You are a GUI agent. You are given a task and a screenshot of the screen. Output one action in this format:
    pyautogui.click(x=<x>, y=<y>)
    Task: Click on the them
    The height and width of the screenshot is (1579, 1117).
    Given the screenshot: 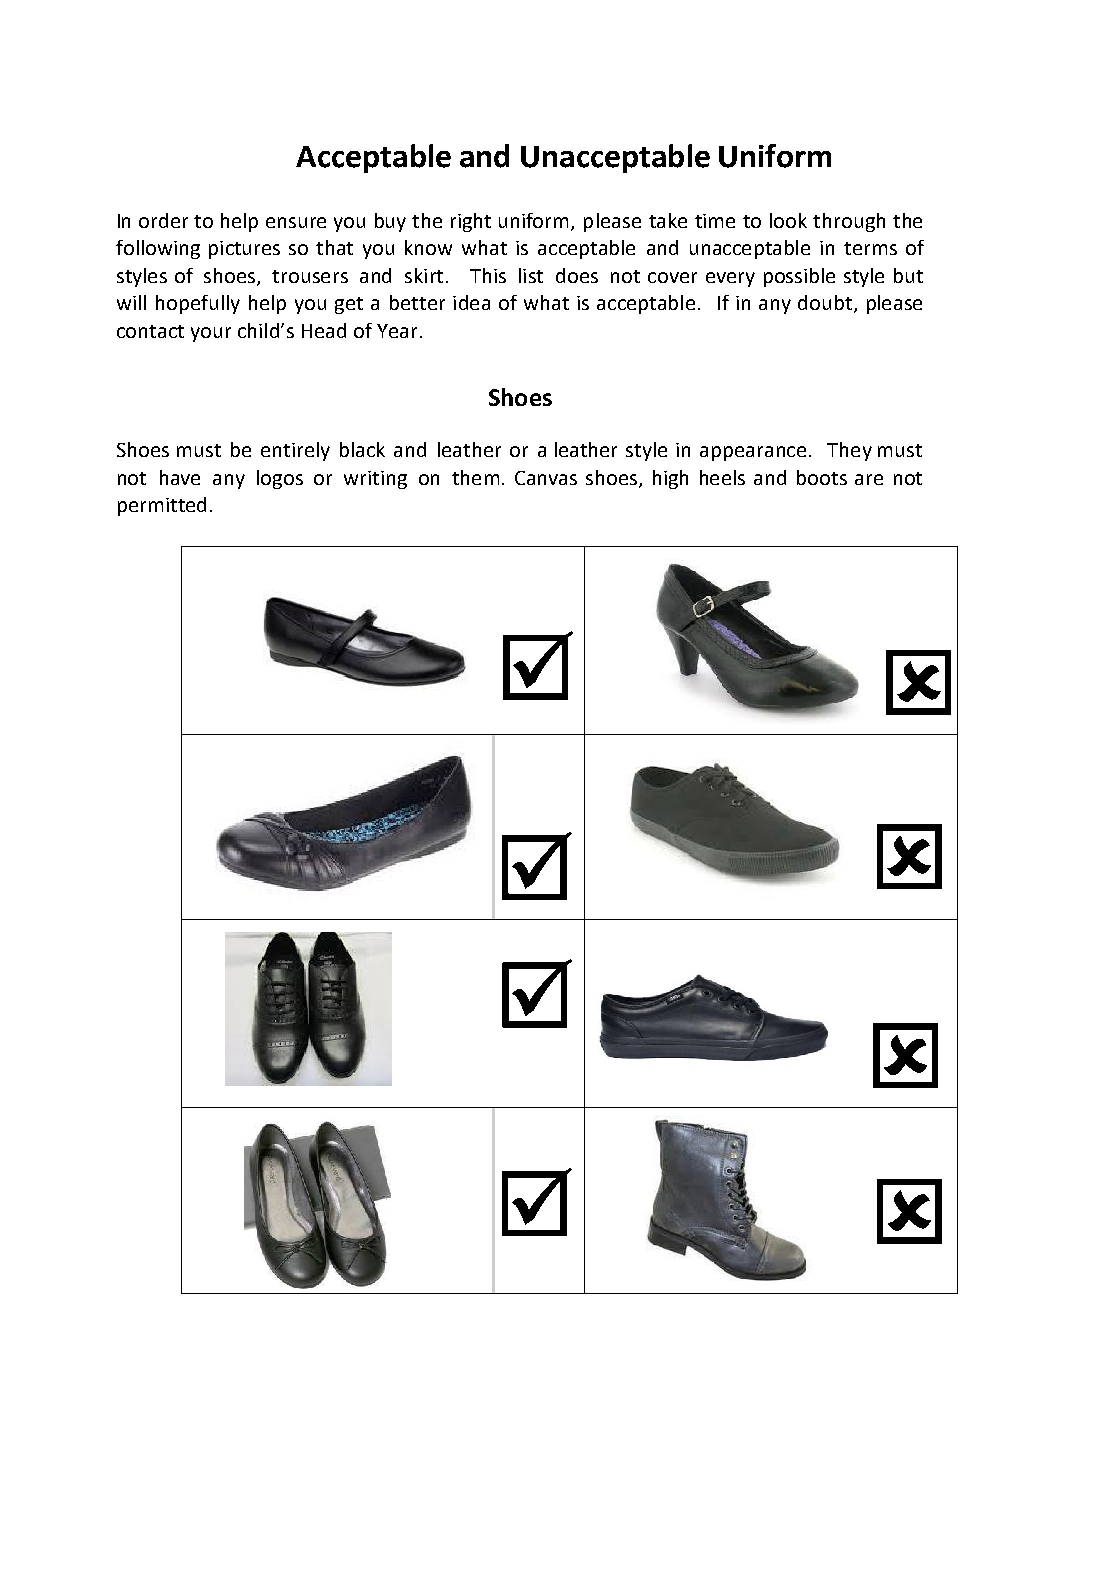 What is the action you would take?
    pyautogui.click(x=475, y=477)
